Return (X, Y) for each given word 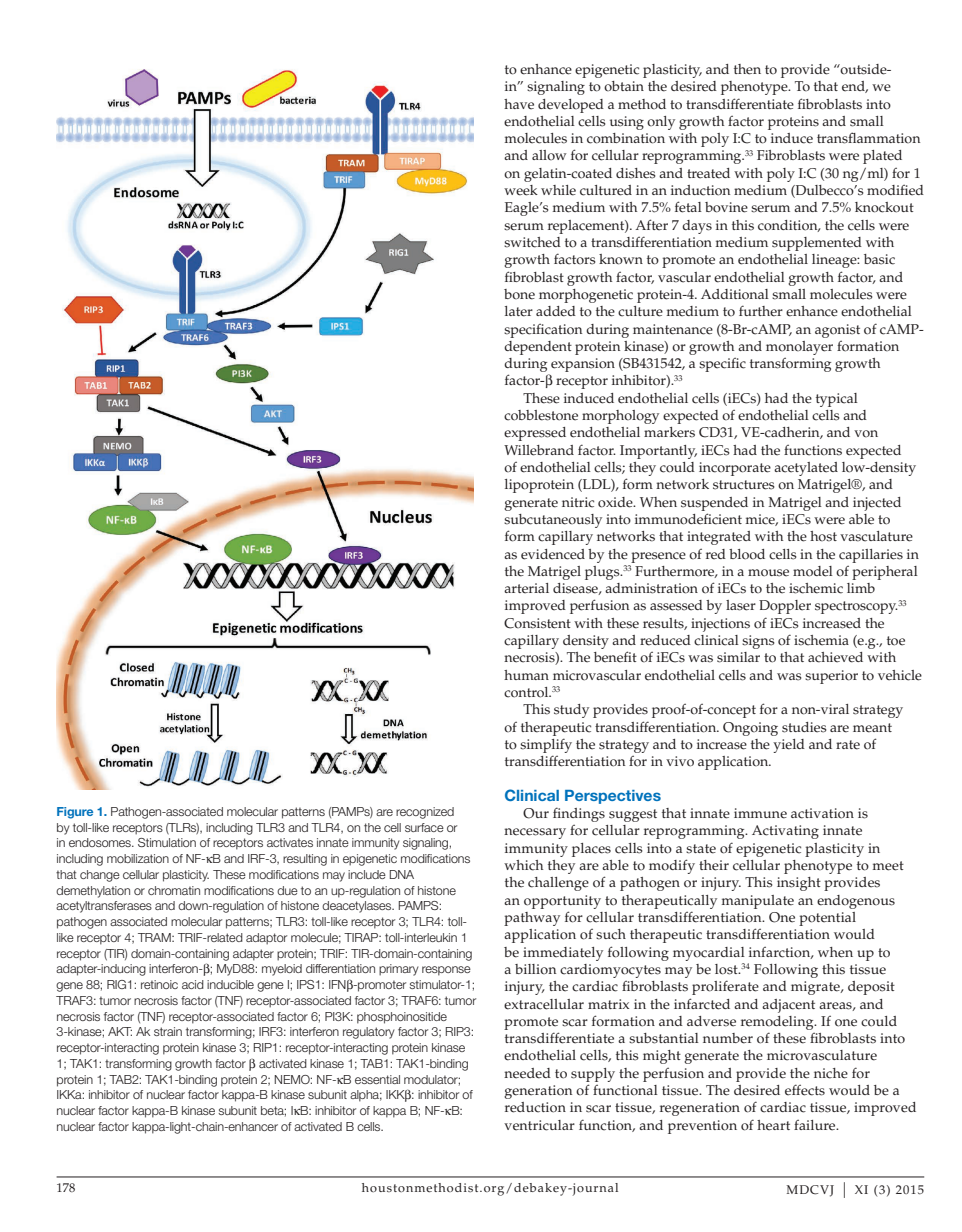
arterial (526, 588)
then (747, 69)
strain (168, 1031)
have (519, 104)
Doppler (785, 607)
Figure (75, 813)
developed (571, 106)
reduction (535, 1107)
